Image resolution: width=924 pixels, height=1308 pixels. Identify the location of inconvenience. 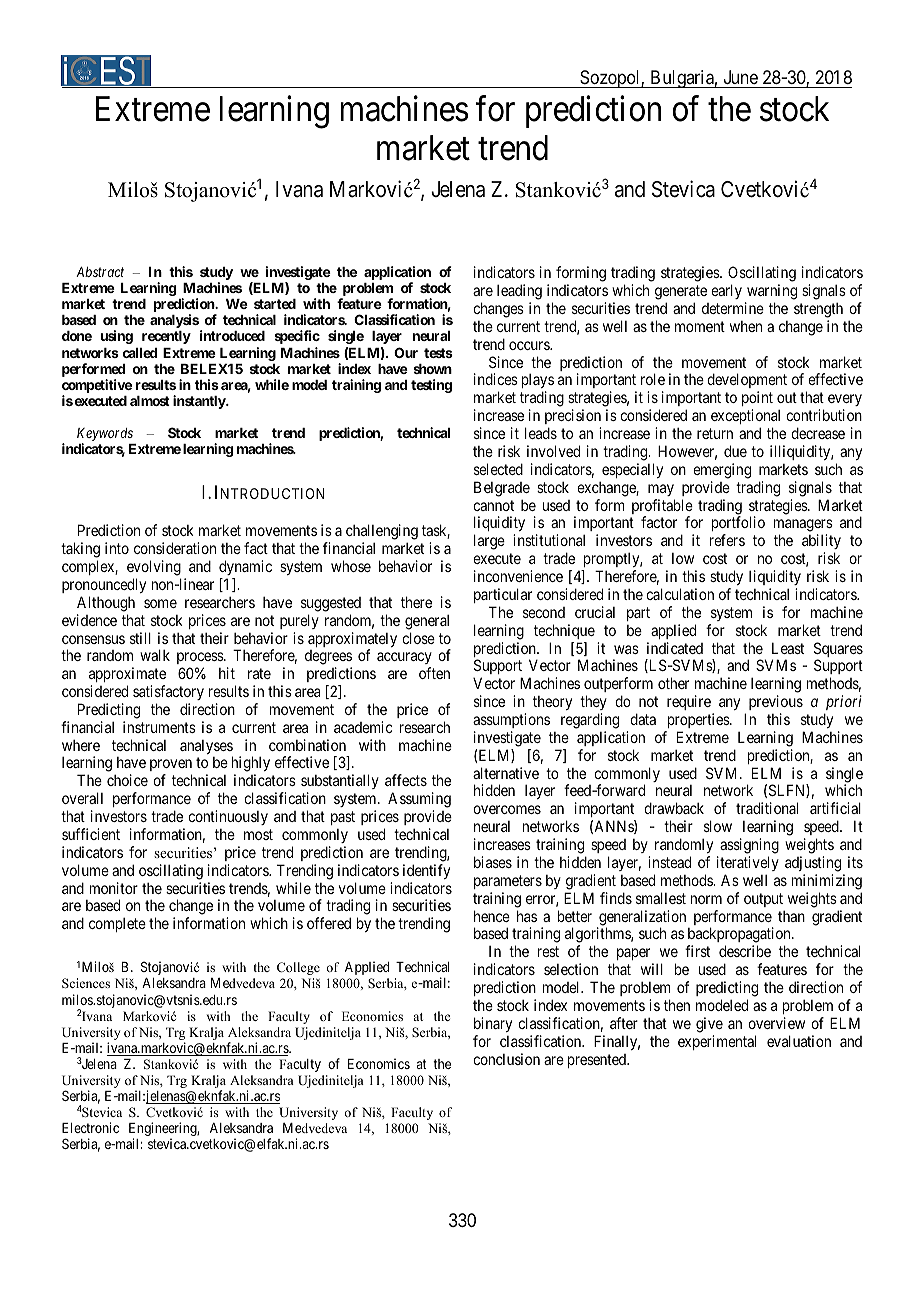
(518, 576).
